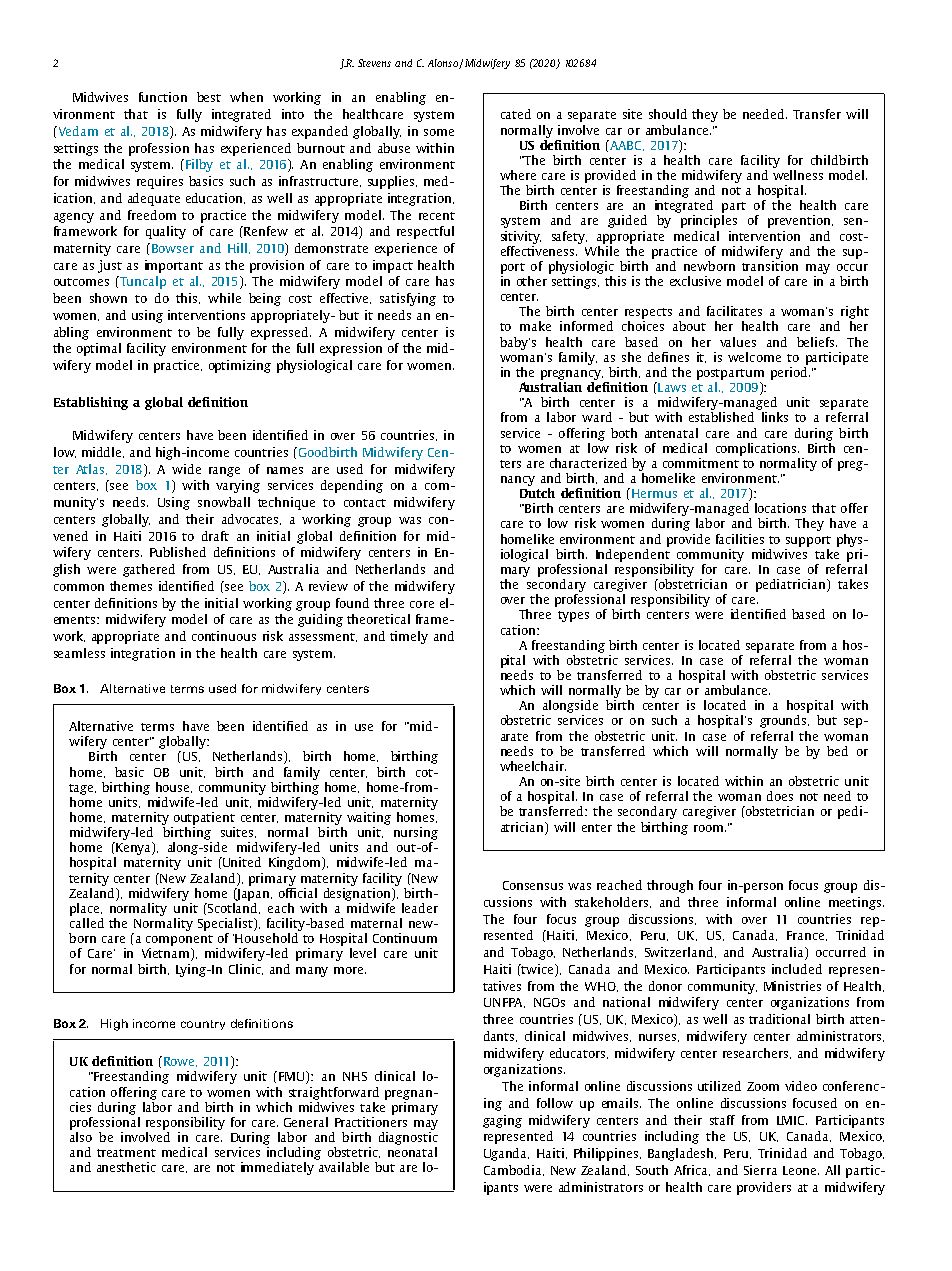  What do you see at coordinates (535, 326) in the page?
I see `make` at bounding box center [535, 326].
